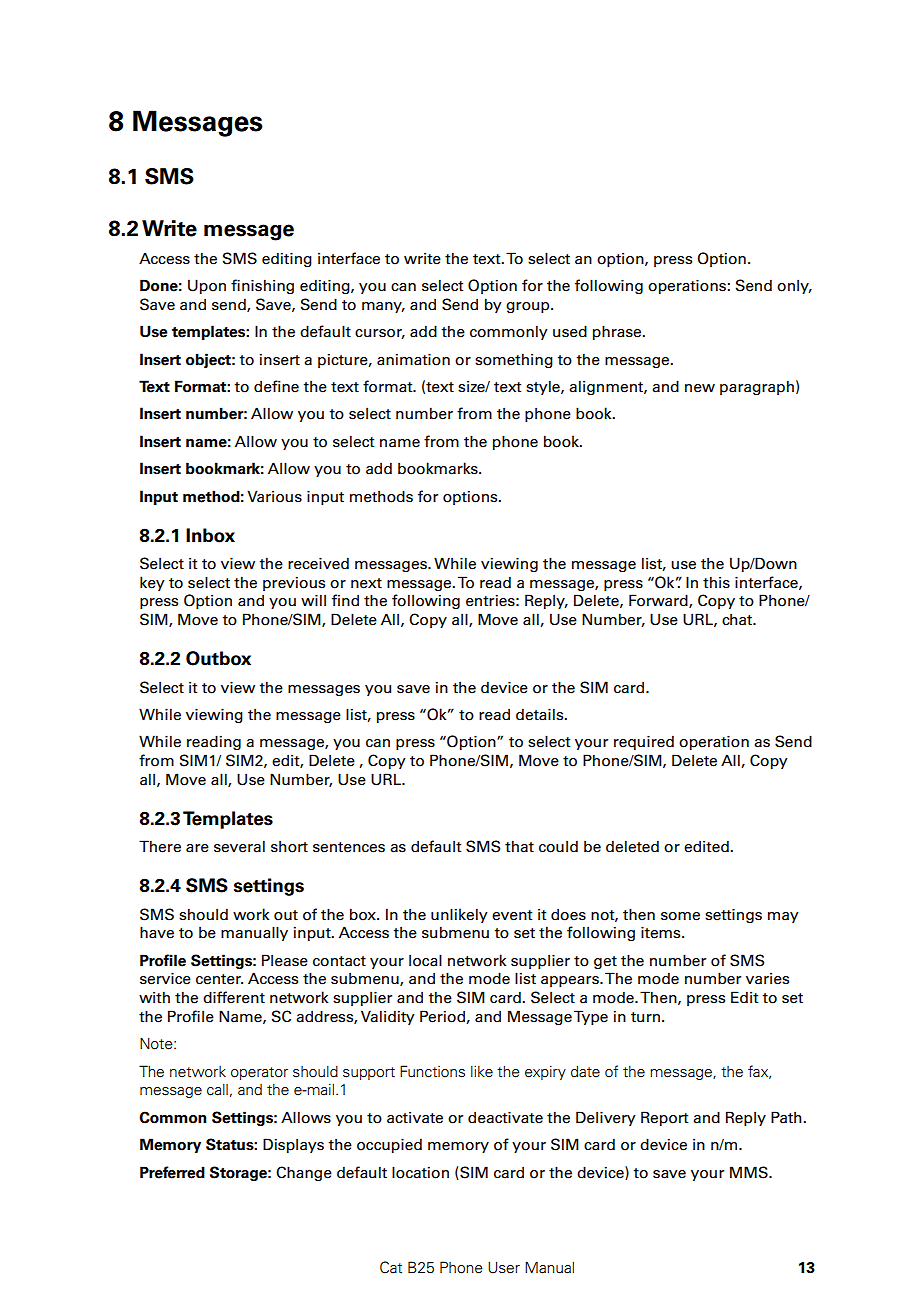  What do you see at coordinates (750, 1172) in the screenshot?
I see `MMS` at bounding box center [750, 1172].
